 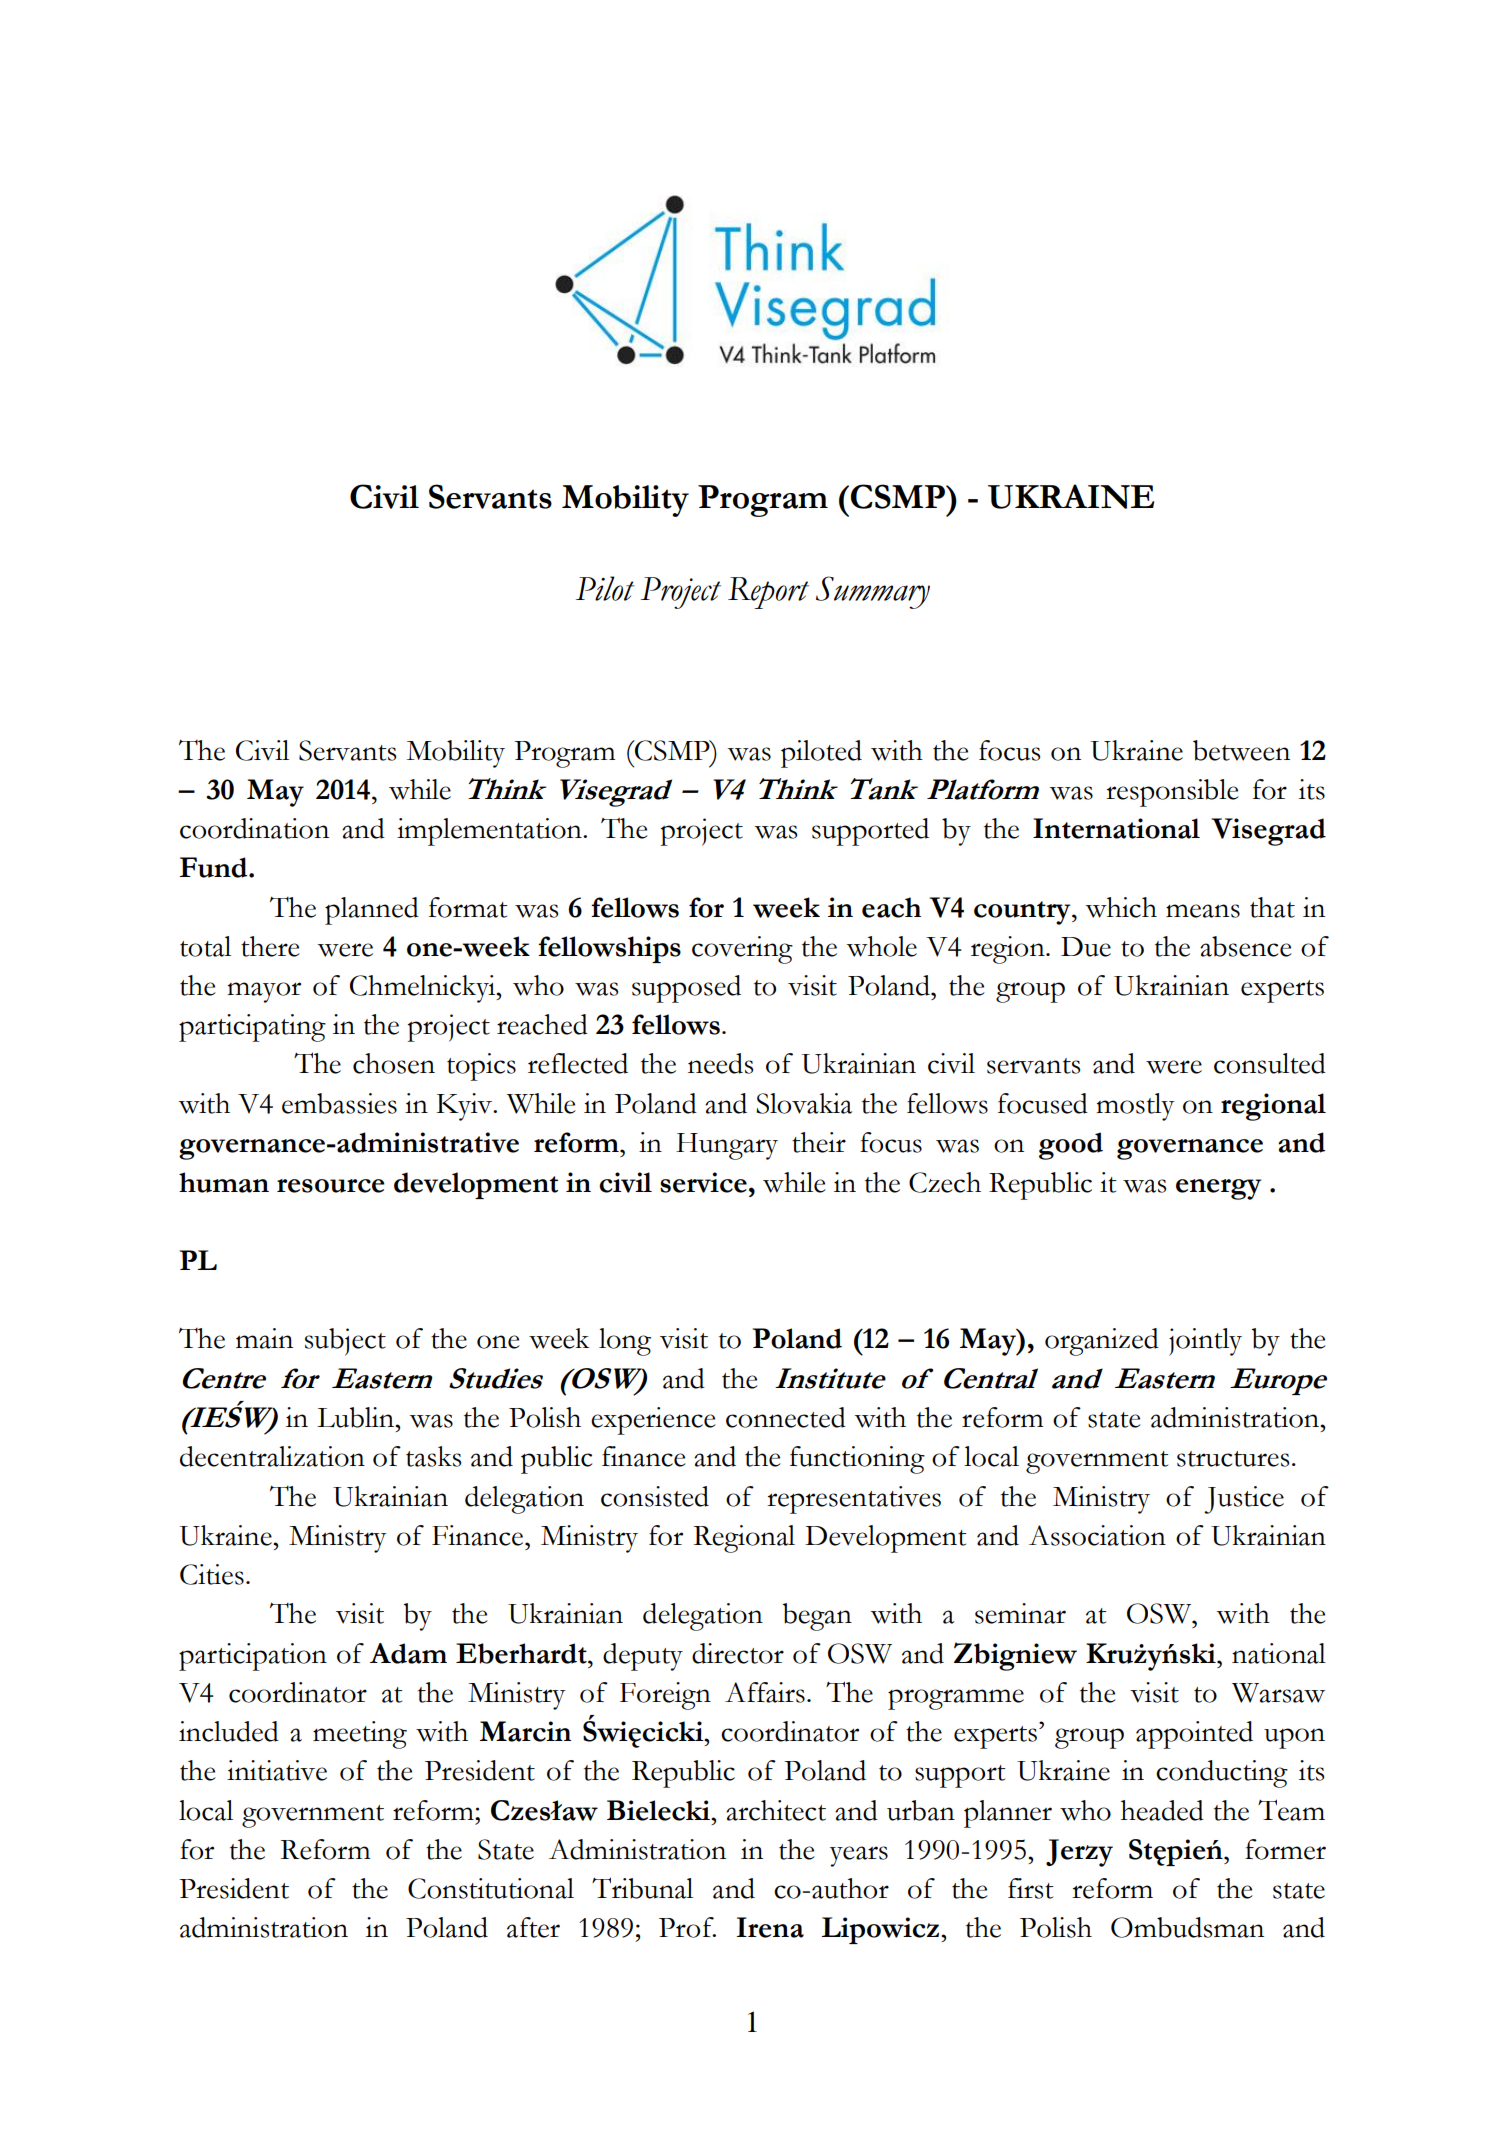 I want to click on which, so click(x=1121, y=907).
